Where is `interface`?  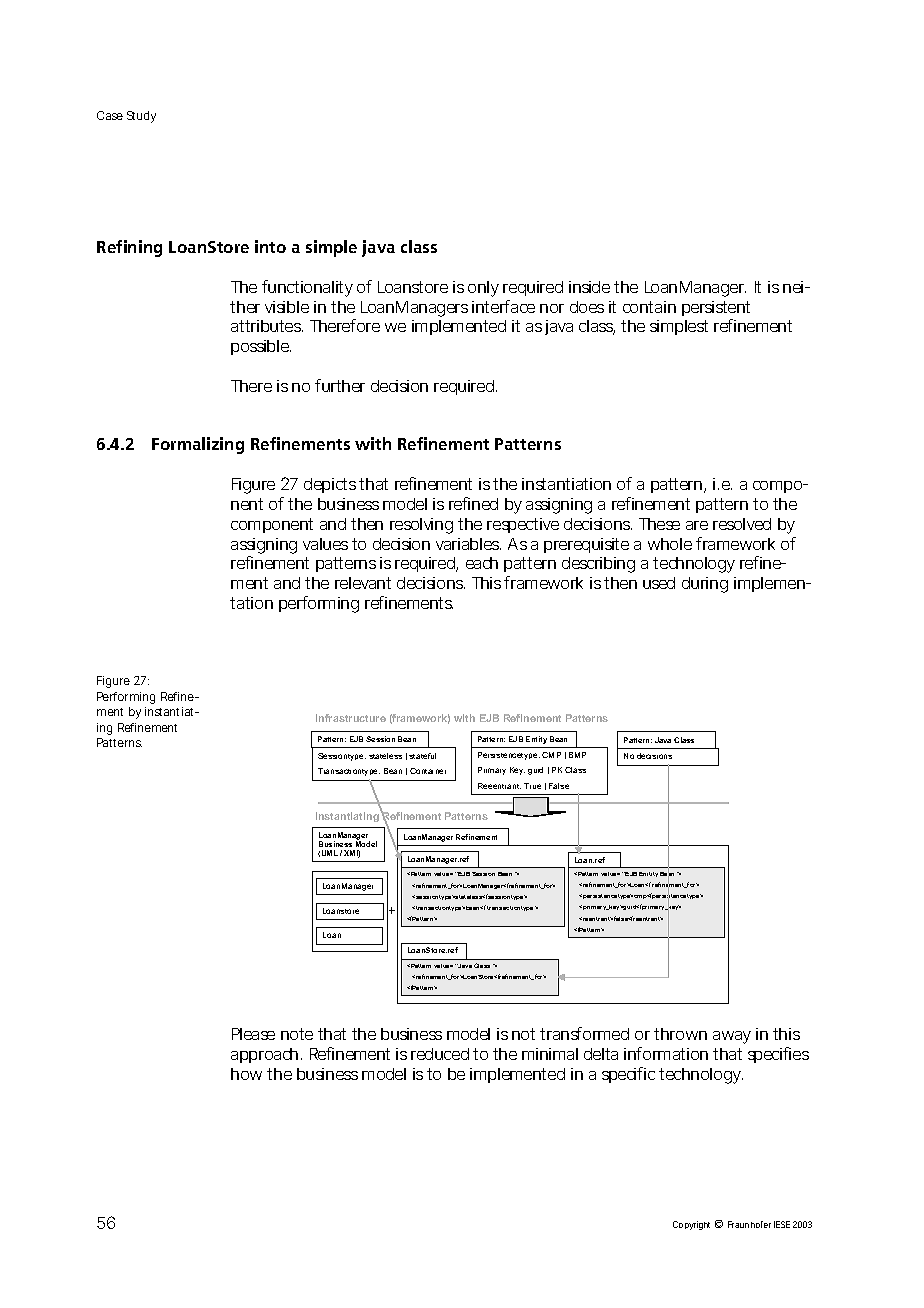 interface is located at coordinates (503, 306).
